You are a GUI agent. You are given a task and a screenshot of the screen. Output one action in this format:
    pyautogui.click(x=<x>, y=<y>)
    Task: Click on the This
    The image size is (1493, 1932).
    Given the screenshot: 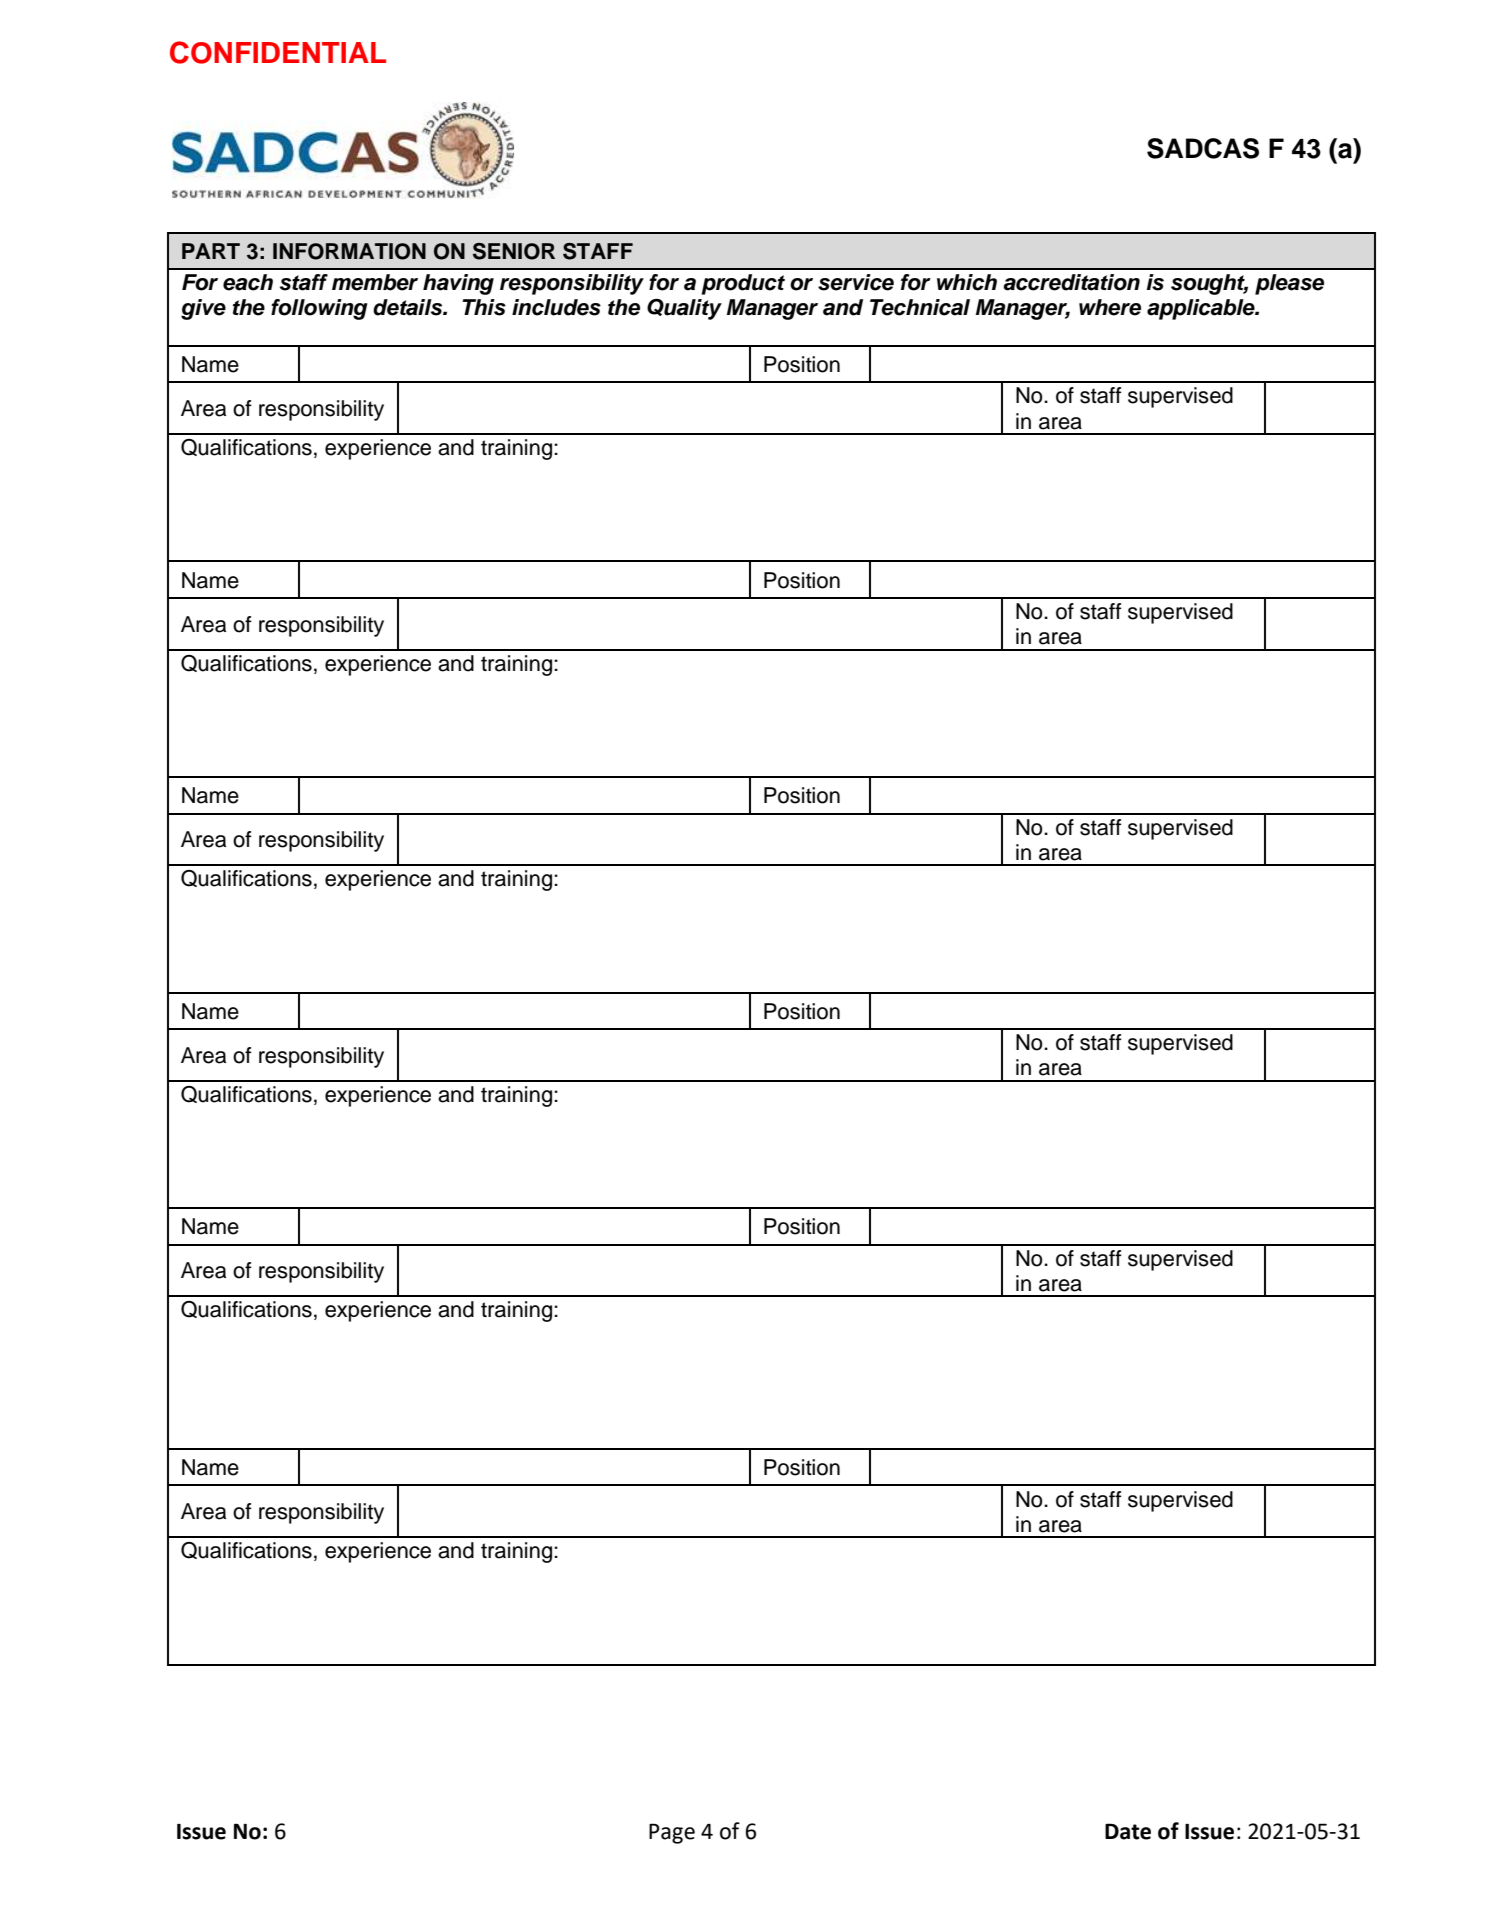 What is the action you would take?
    pyautogui.click(x=484, y=307)
